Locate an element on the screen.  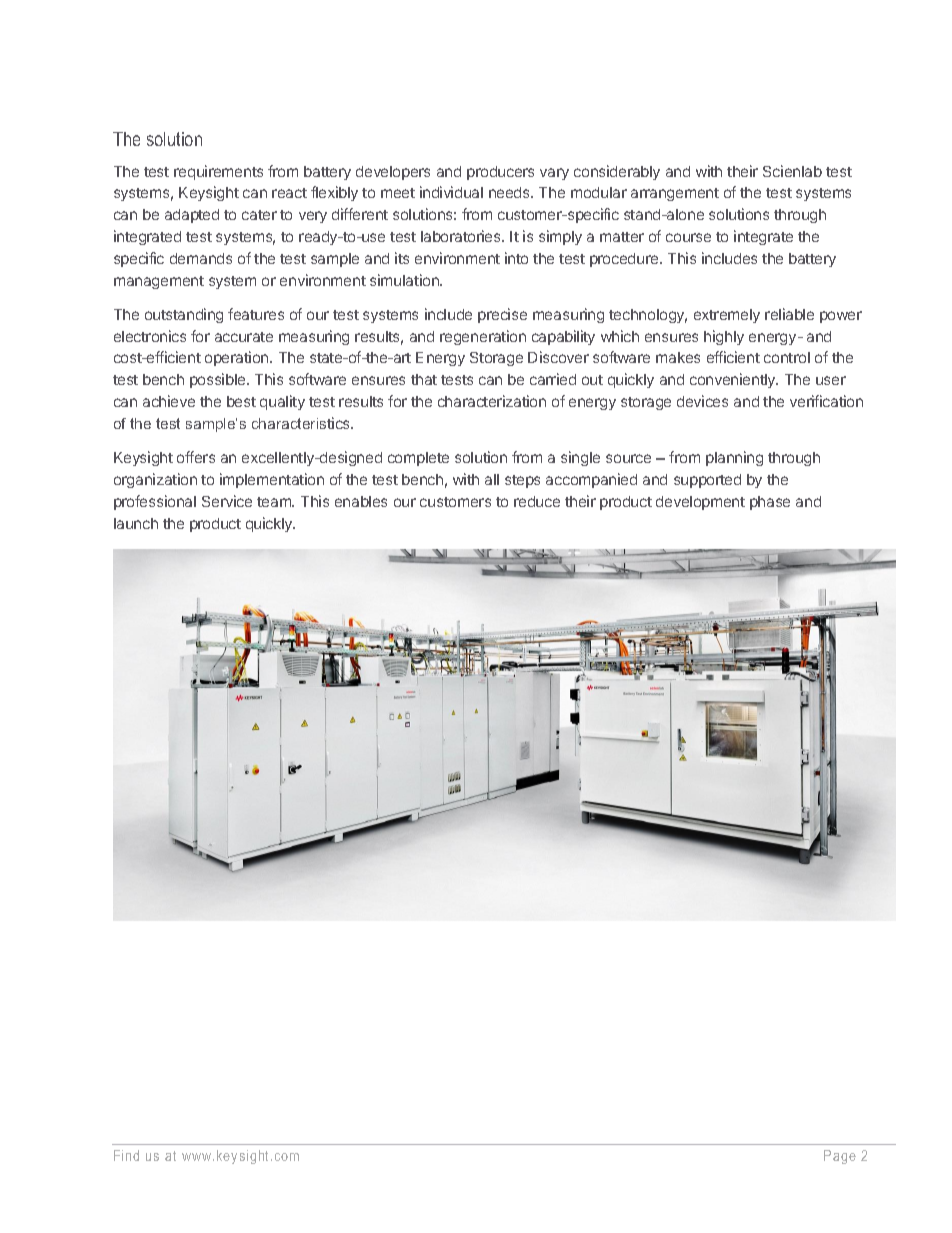
characterization is located at coordinates (492, 401).
